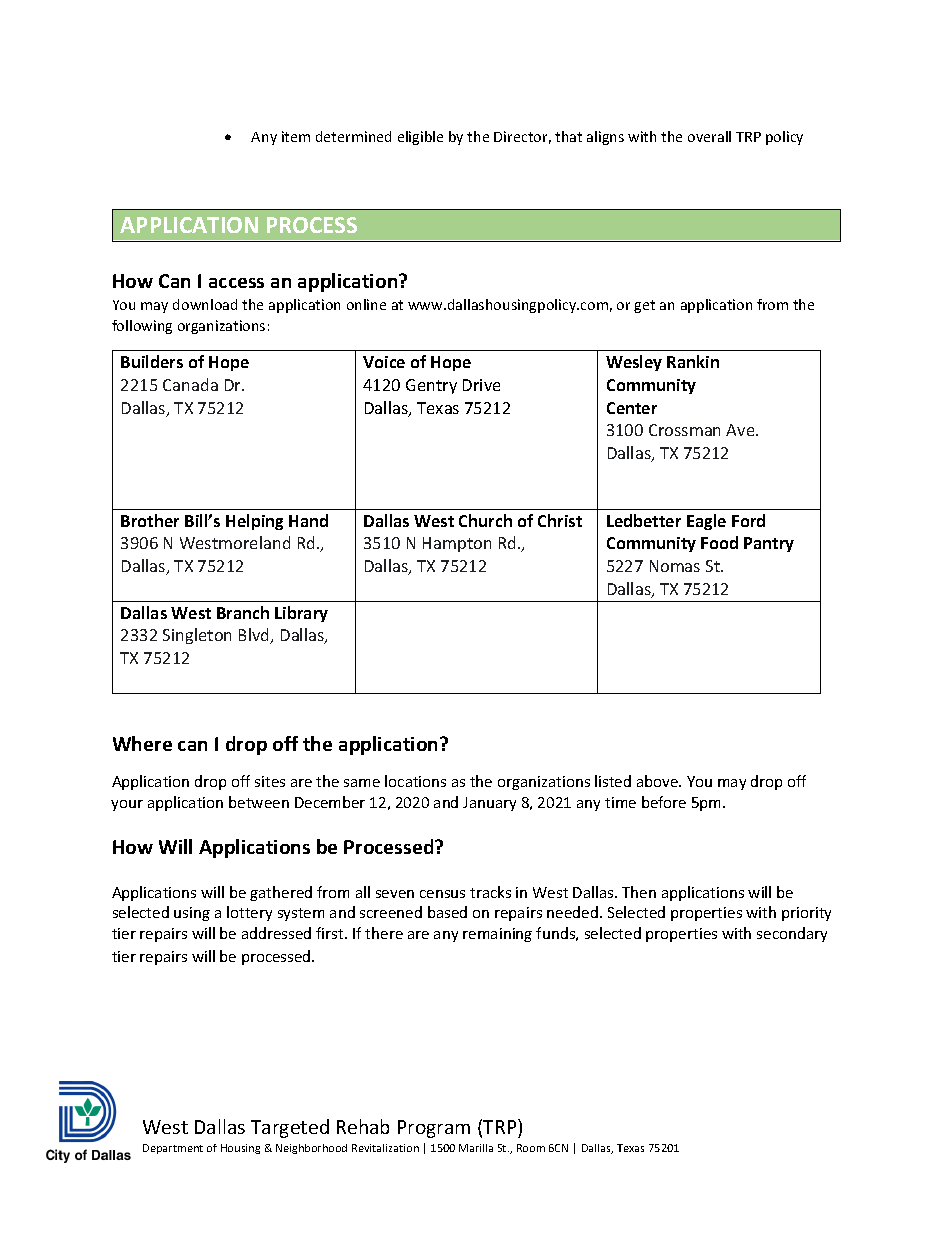 Image resolution: width=952 pixels, height=1233 pixels. What do you see at coordinates (457, 544) in the page?
I see `Hampton` at bounding box center [457, 544].
